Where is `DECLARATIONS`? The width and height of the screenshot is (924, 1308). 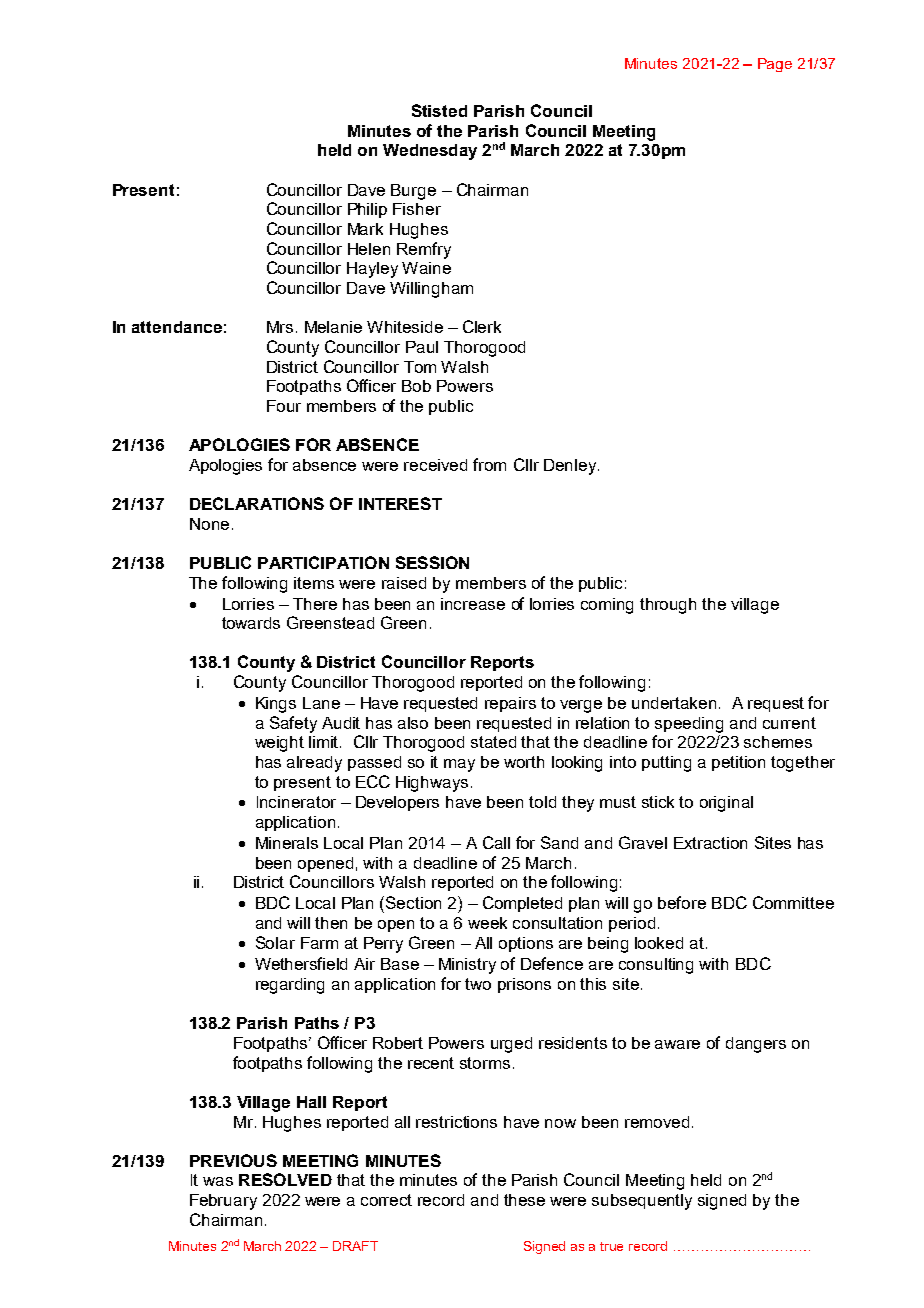 DECLARATIONS is located at coordinates (257, 503).
